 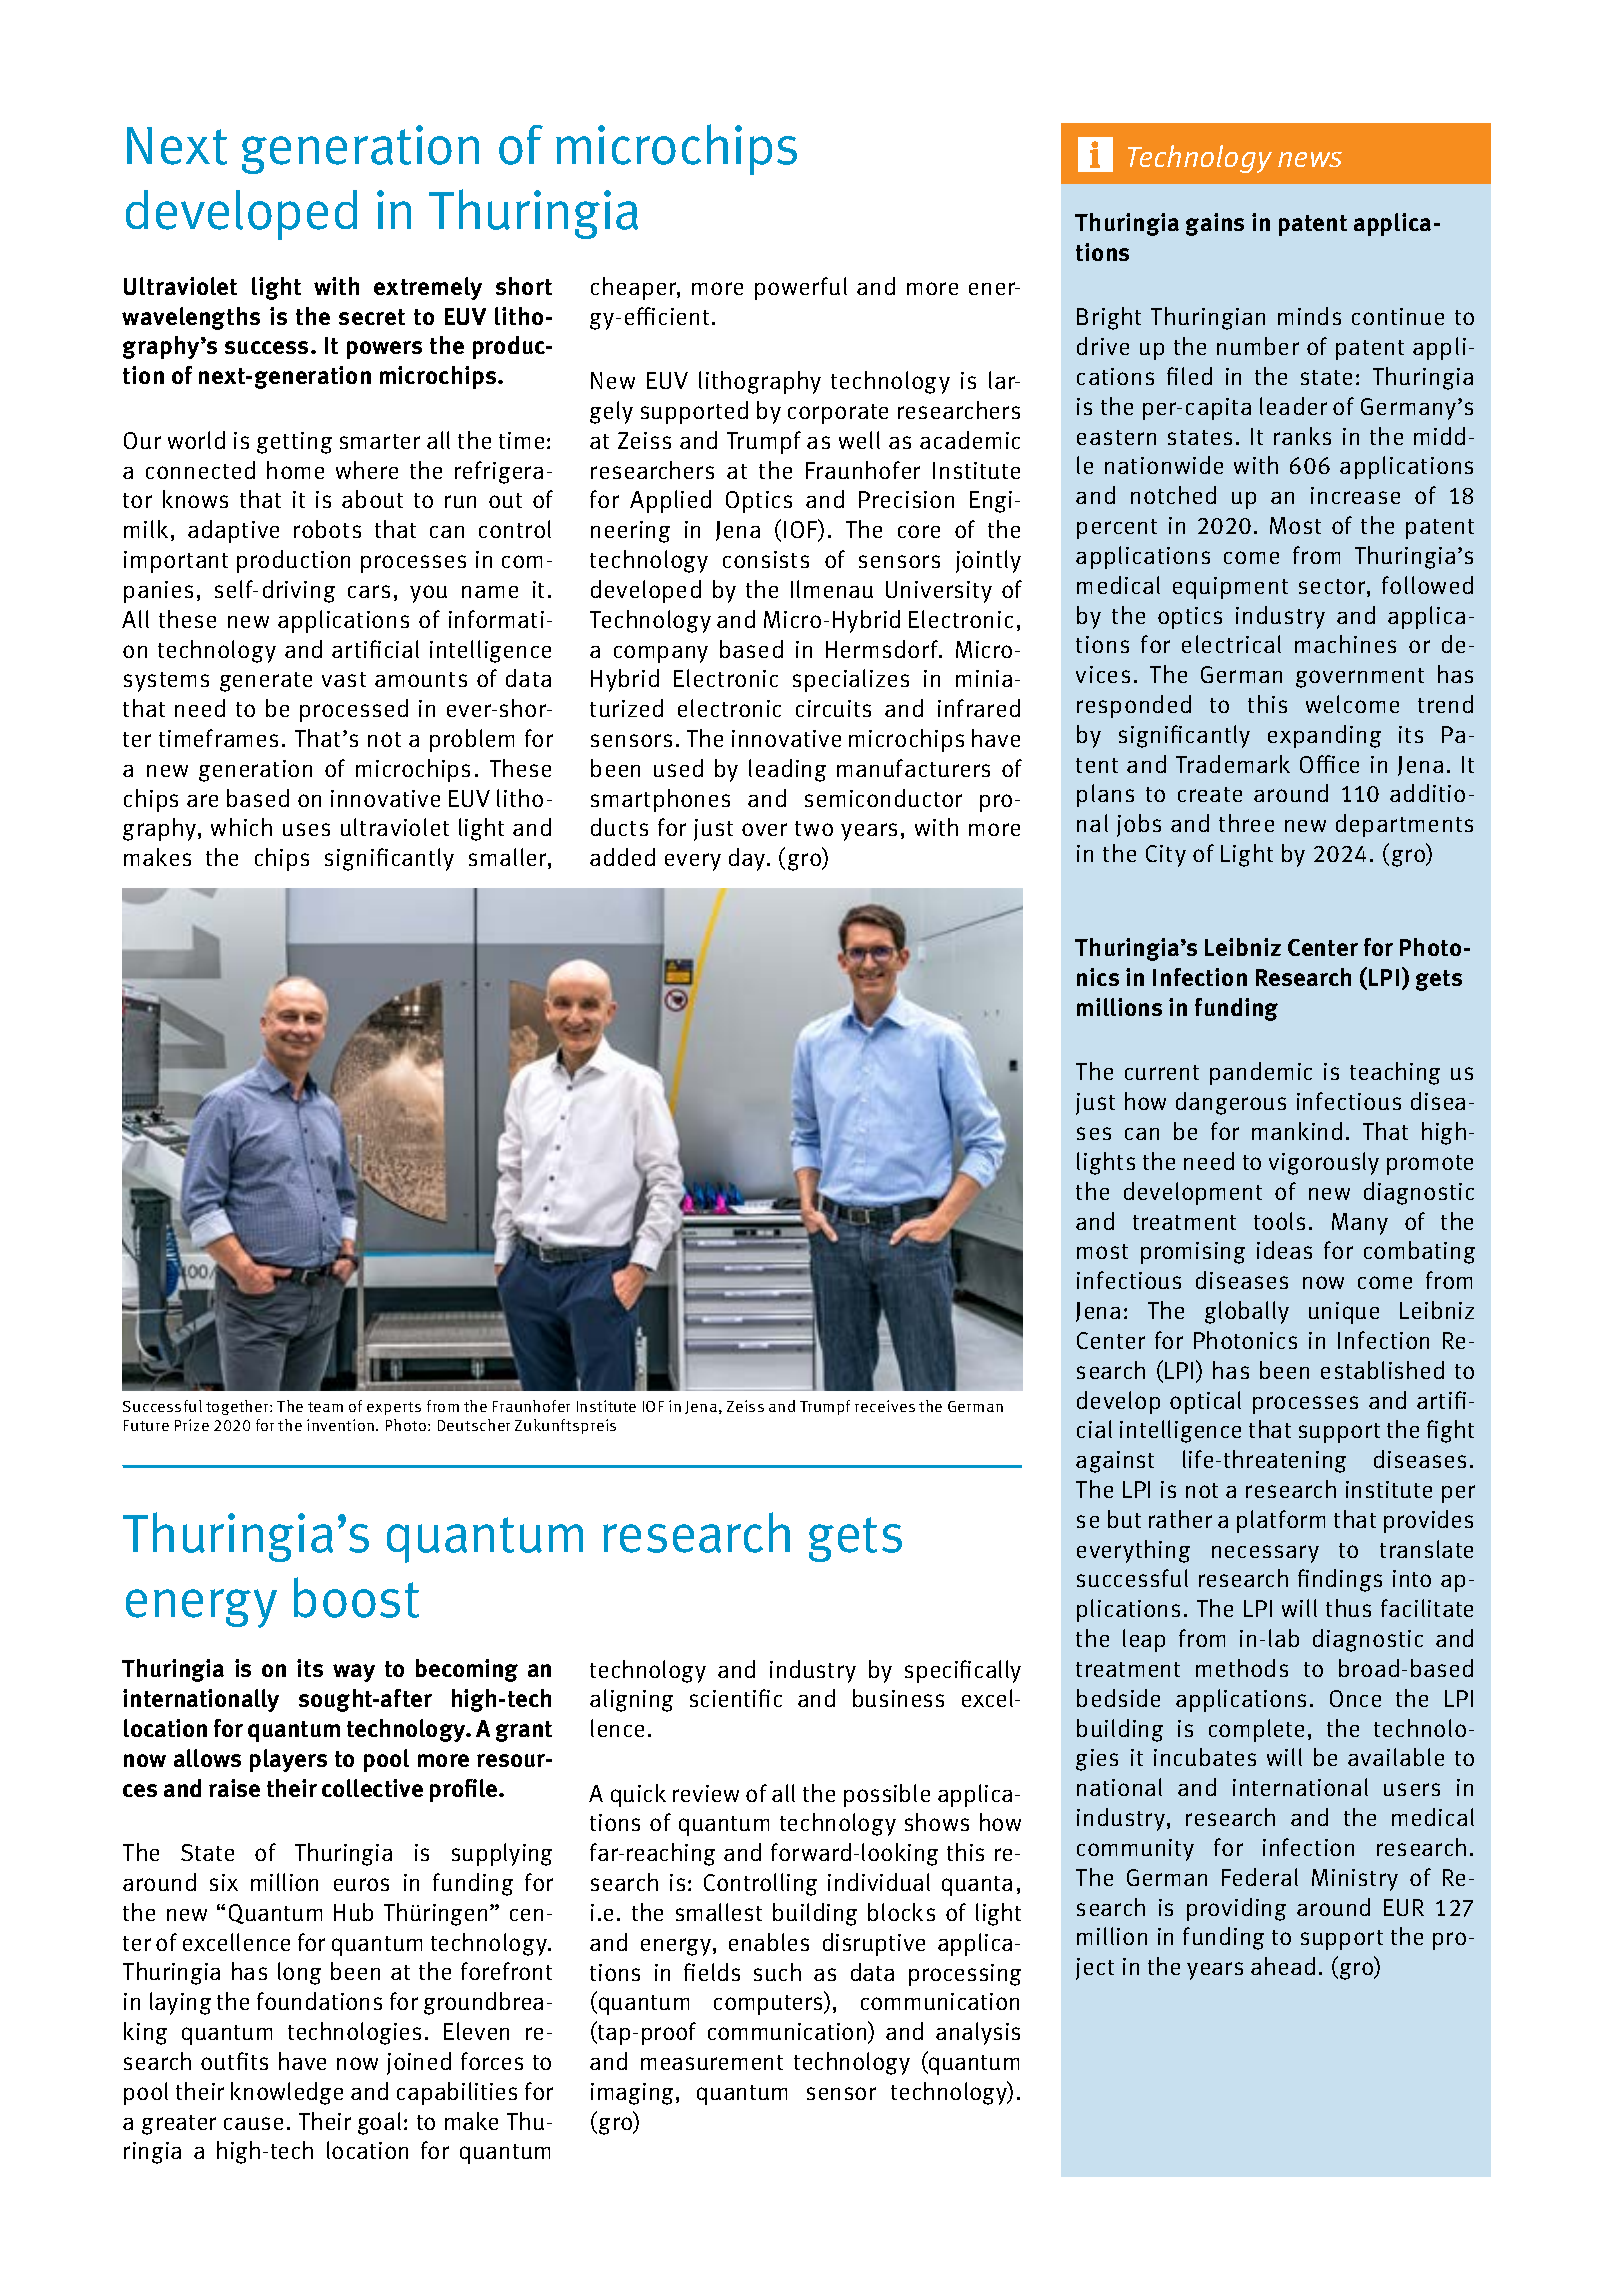 What do you see at coordinates (325, 1407) in the screenshot?
I see `team` at bounding box center [325, 1407].
